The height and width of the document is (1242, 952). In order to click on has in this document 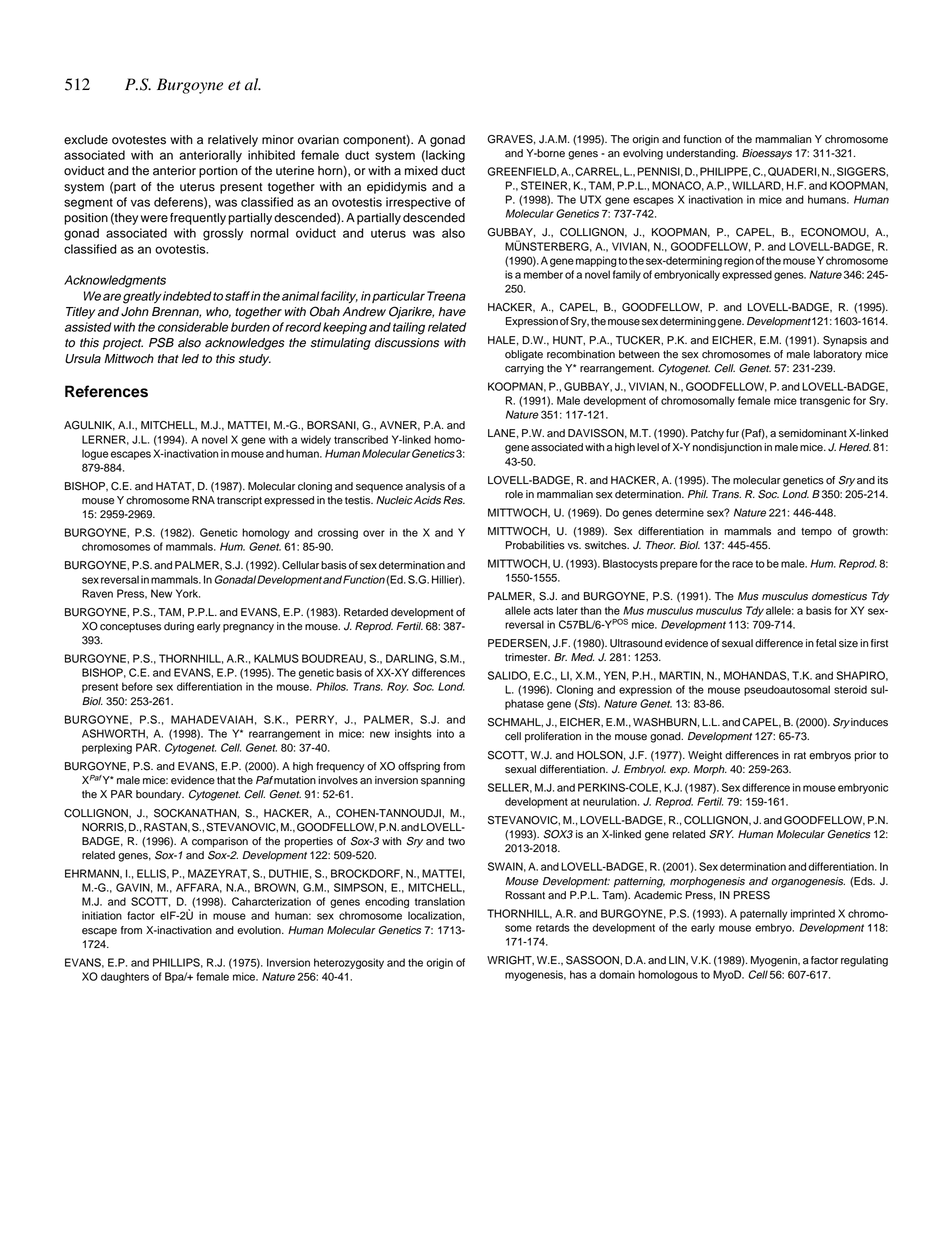, I will do `click(578, 974)`.
